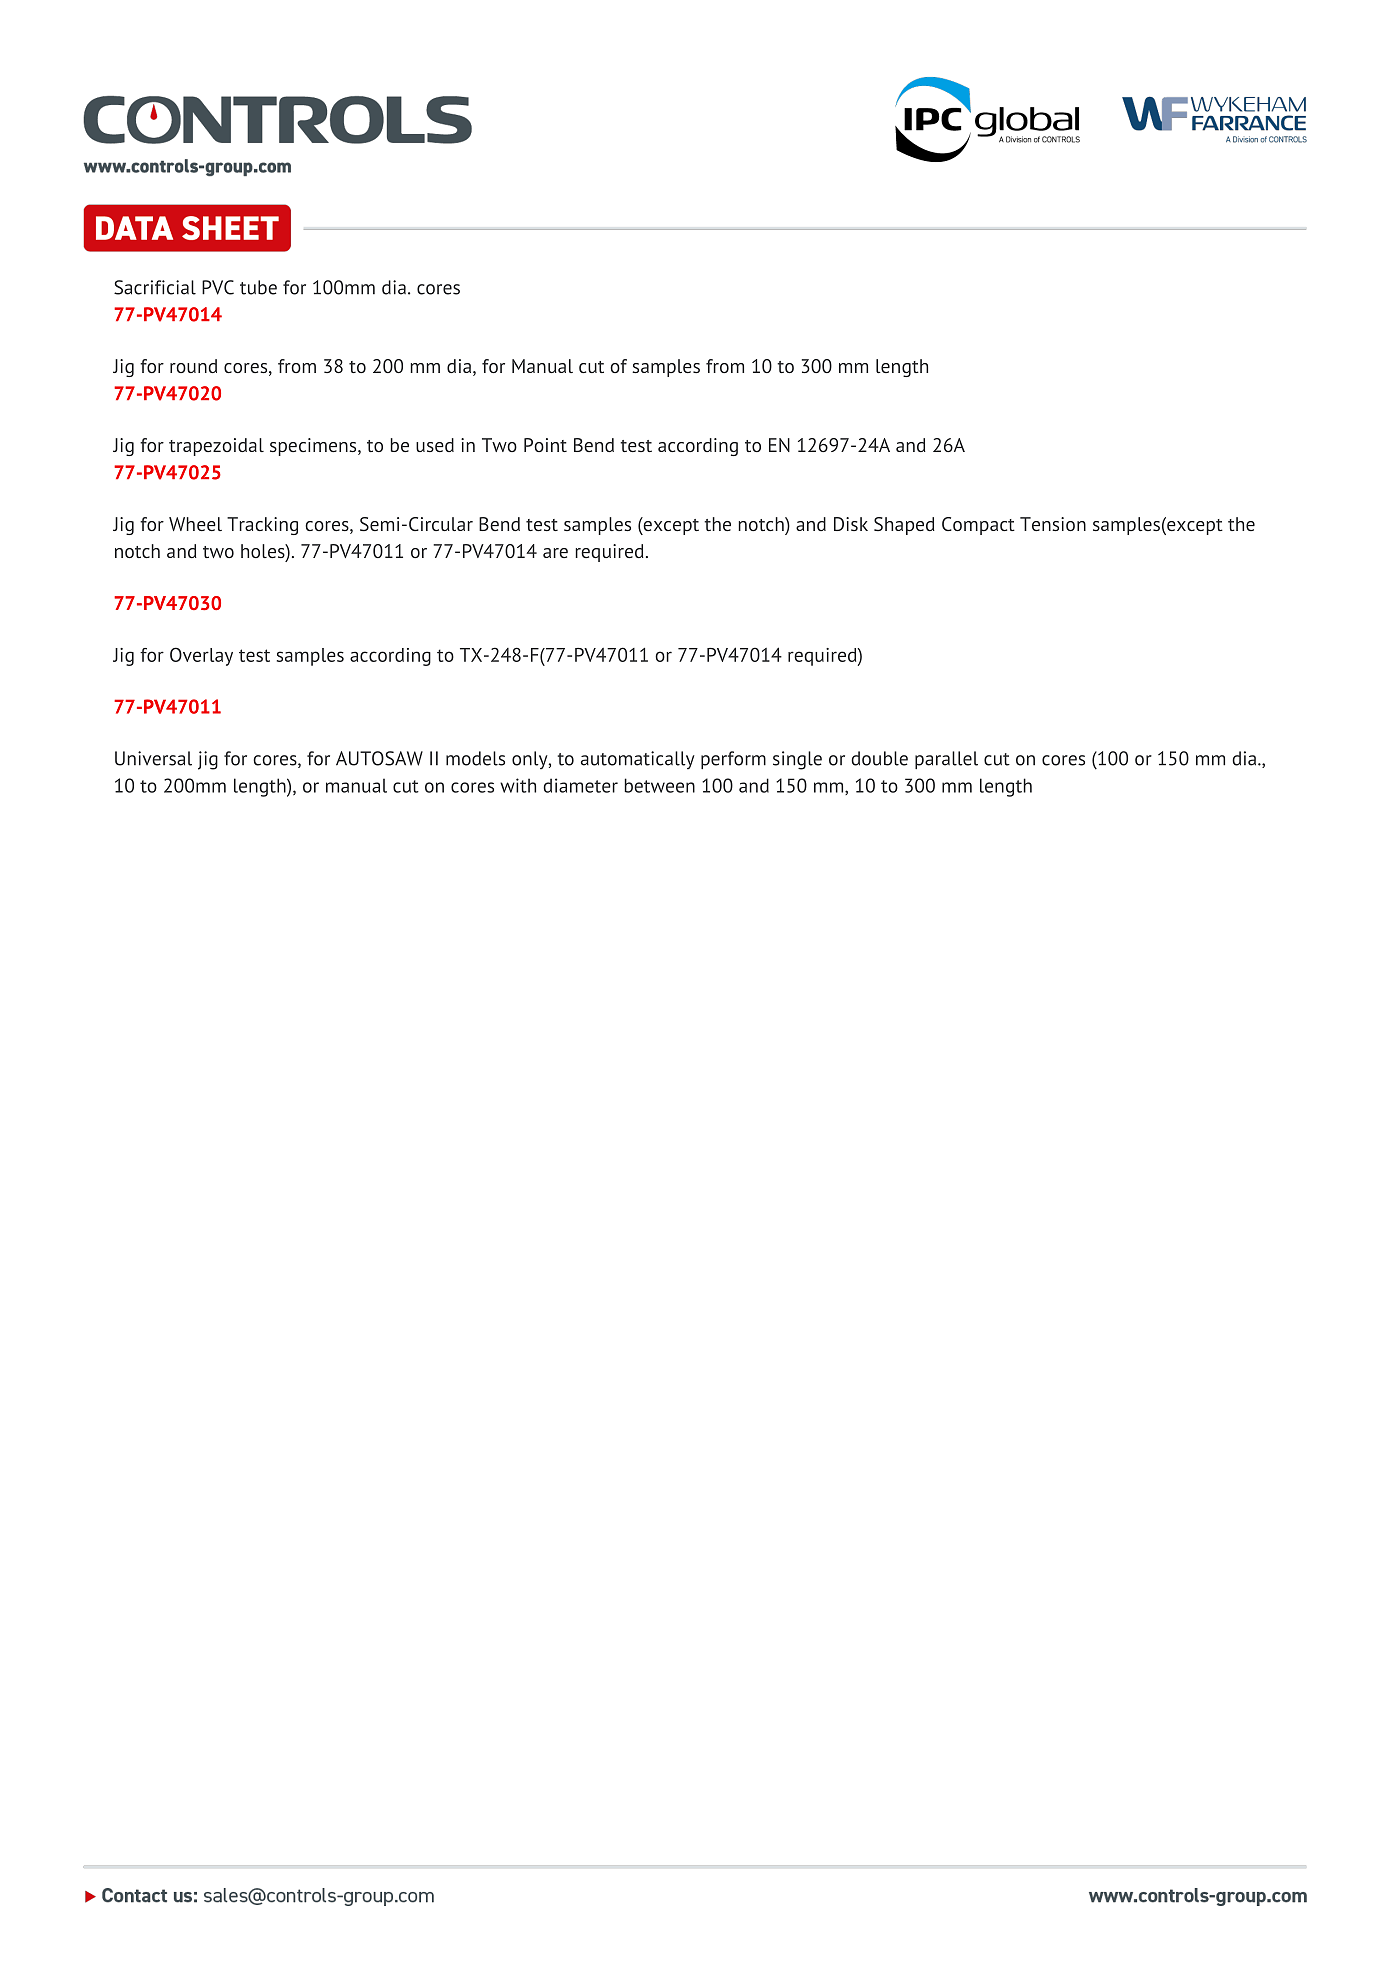 The height and width of the image is (1966, 1389). I want to click on Universal, so click(153, 758).
